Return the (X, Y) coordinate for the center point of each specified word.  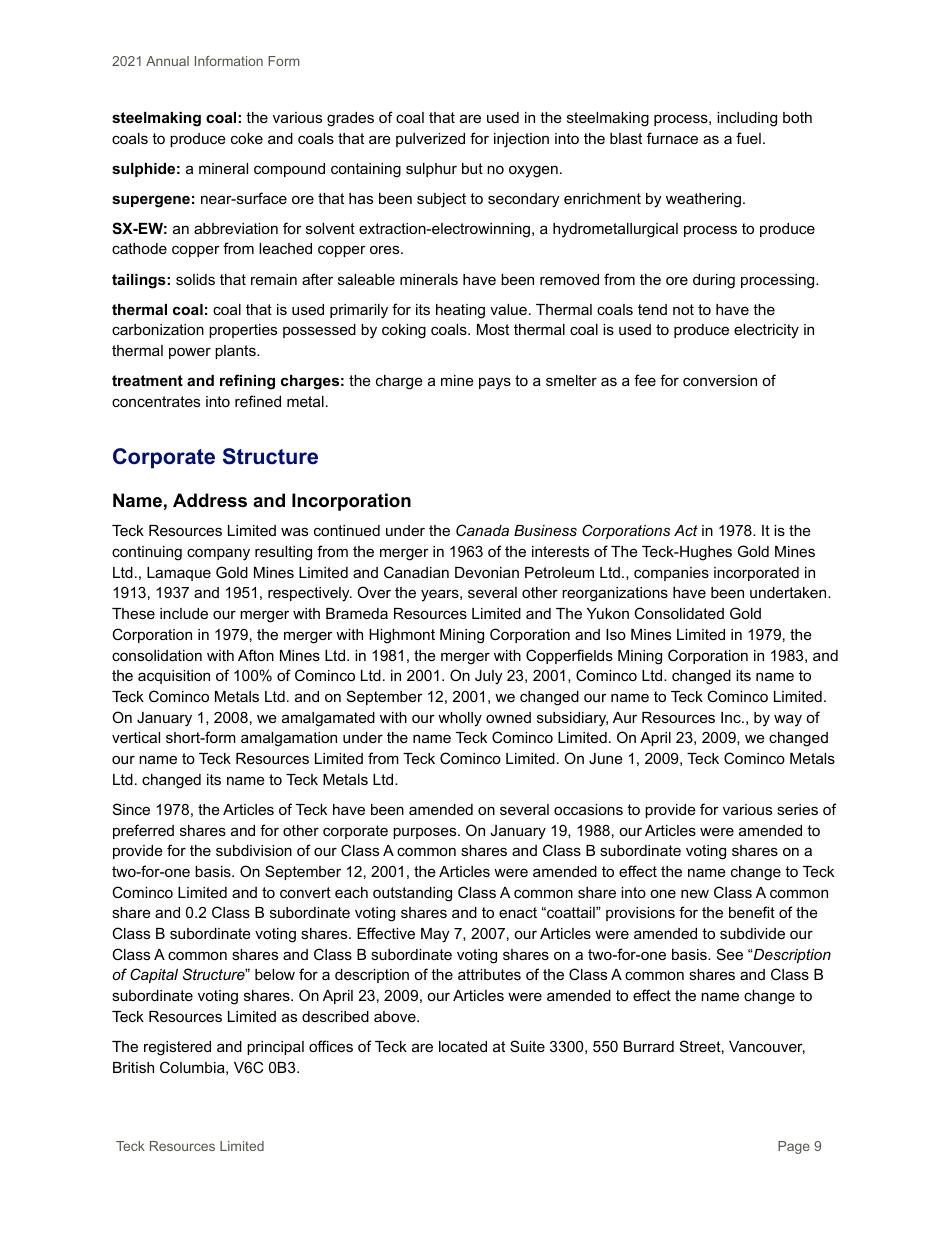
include (184, 613)
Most (493, 329)
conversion (720, 380)
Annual (167, 61)
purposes (426, 833)
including (747, 119)
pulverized (430, 140)
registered (177, 1048)
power (190, 353)
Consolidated (679, 613)
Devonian (487, 572)
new (695, 893)
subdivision (254, 850)
